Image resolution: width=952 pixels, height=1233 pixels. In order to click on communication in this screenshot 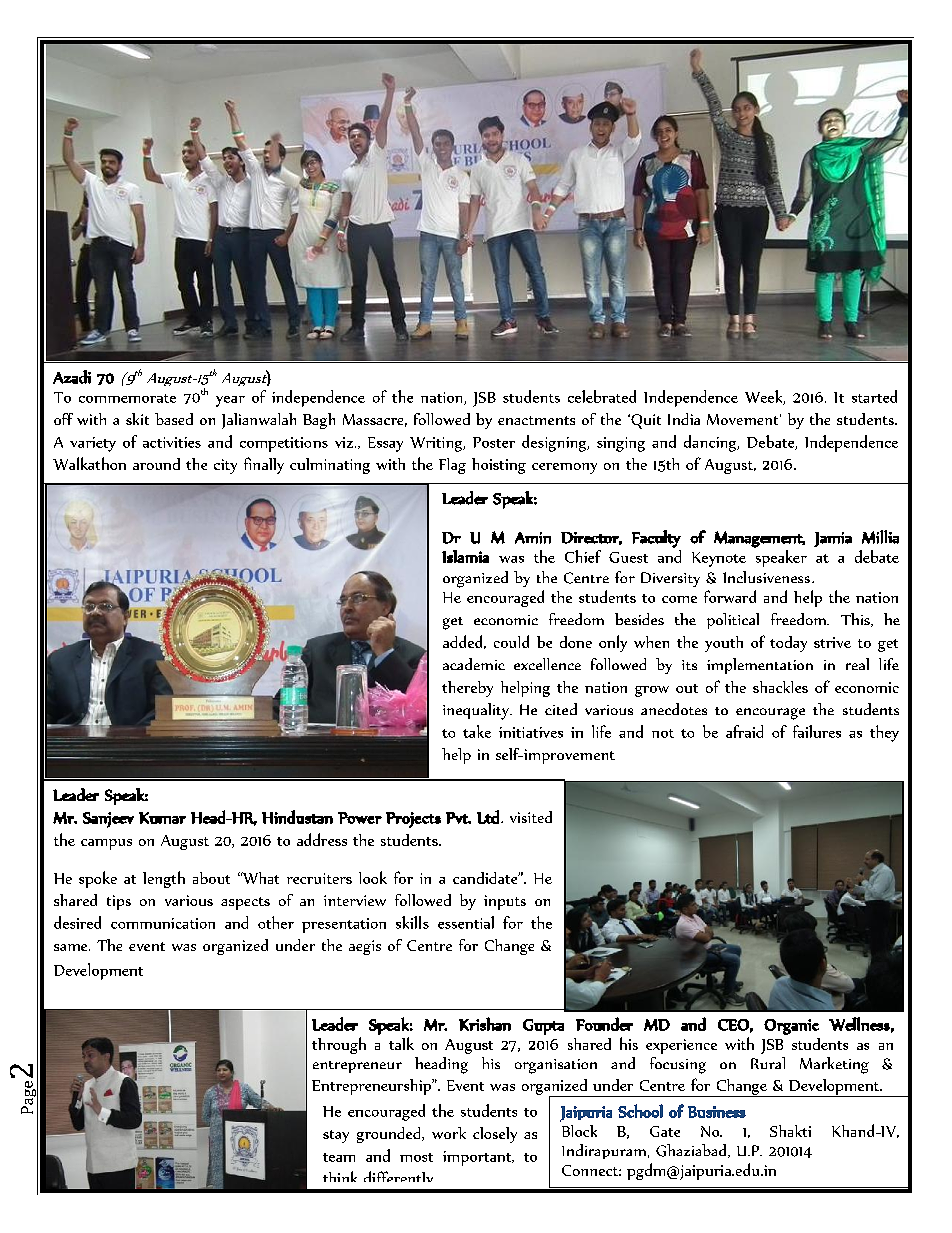, I will do `click(163, 923)`.
